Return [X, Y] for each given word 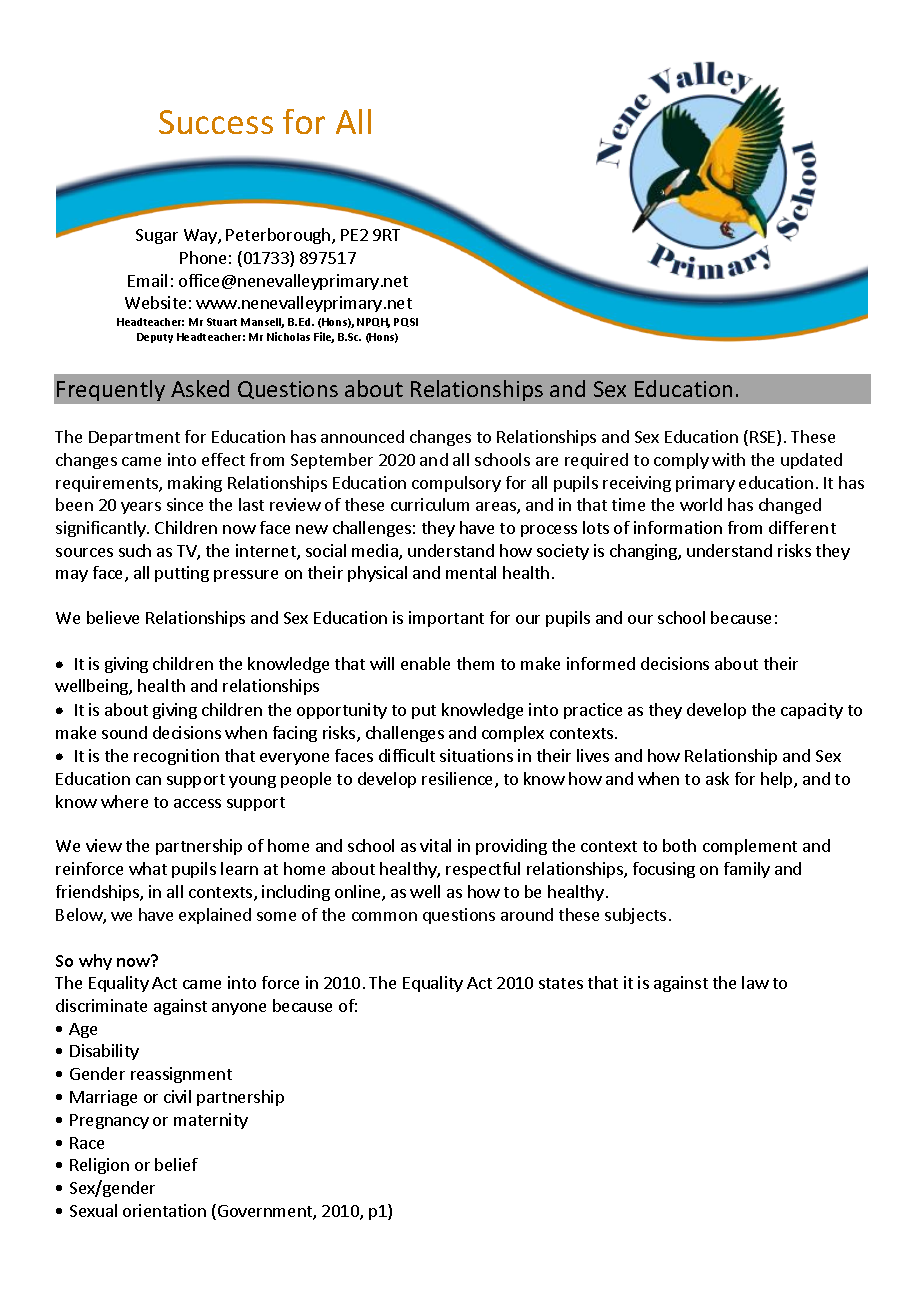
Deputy [155, 338]
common [384, 916]
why [95, 962]
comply [681, 461]
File [324, 337]
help [778, 780]
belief [176, 1164]
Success [216, 122]
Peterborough [279, 236]
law [755, 982]
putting [182, 574]
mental [471, 572]
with [728, 459]
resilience [459, 780]
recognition [176, 757]
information [678, 527]
